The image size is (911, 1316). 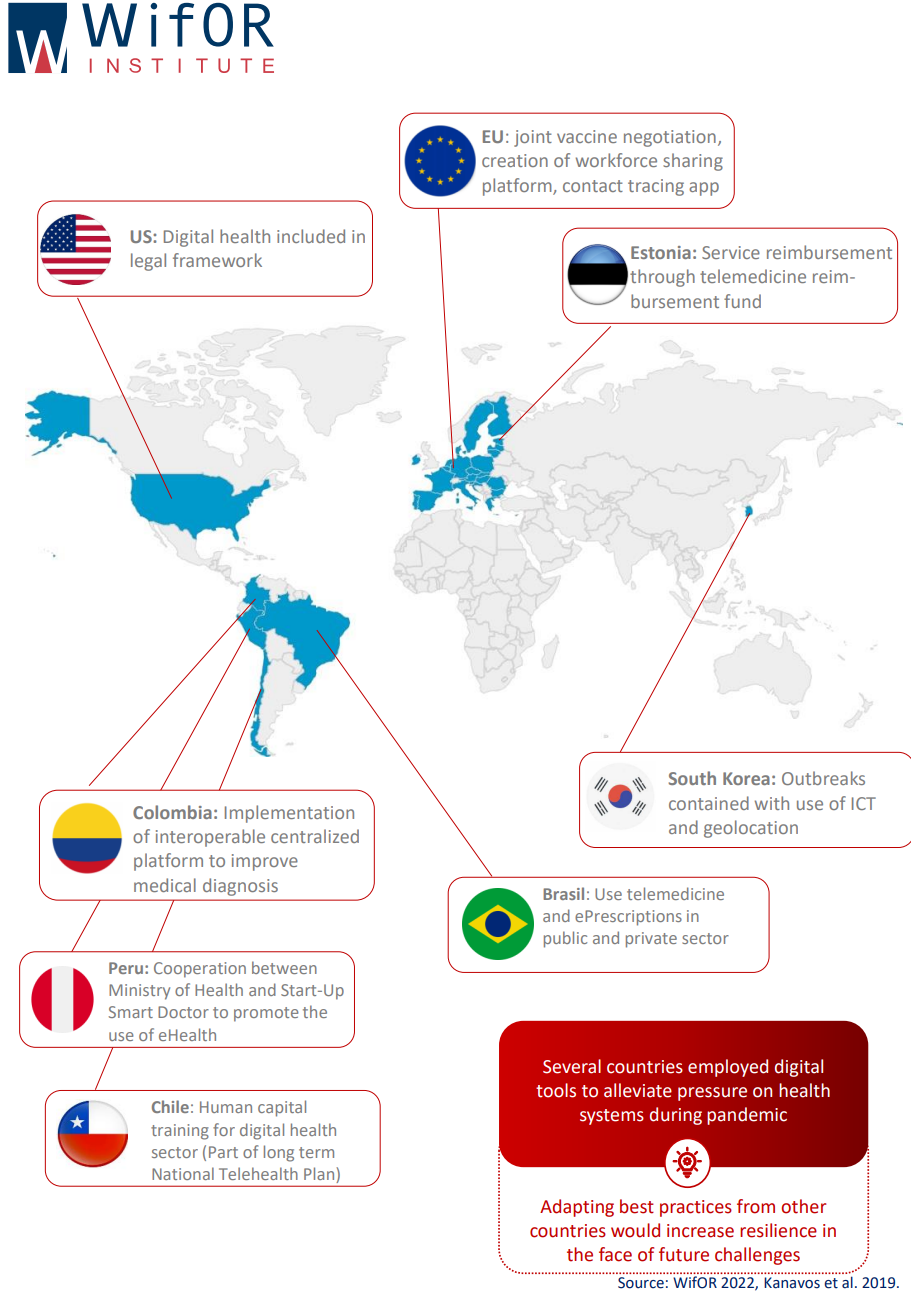 I want to click on National, so click(x=183, y=1173).
